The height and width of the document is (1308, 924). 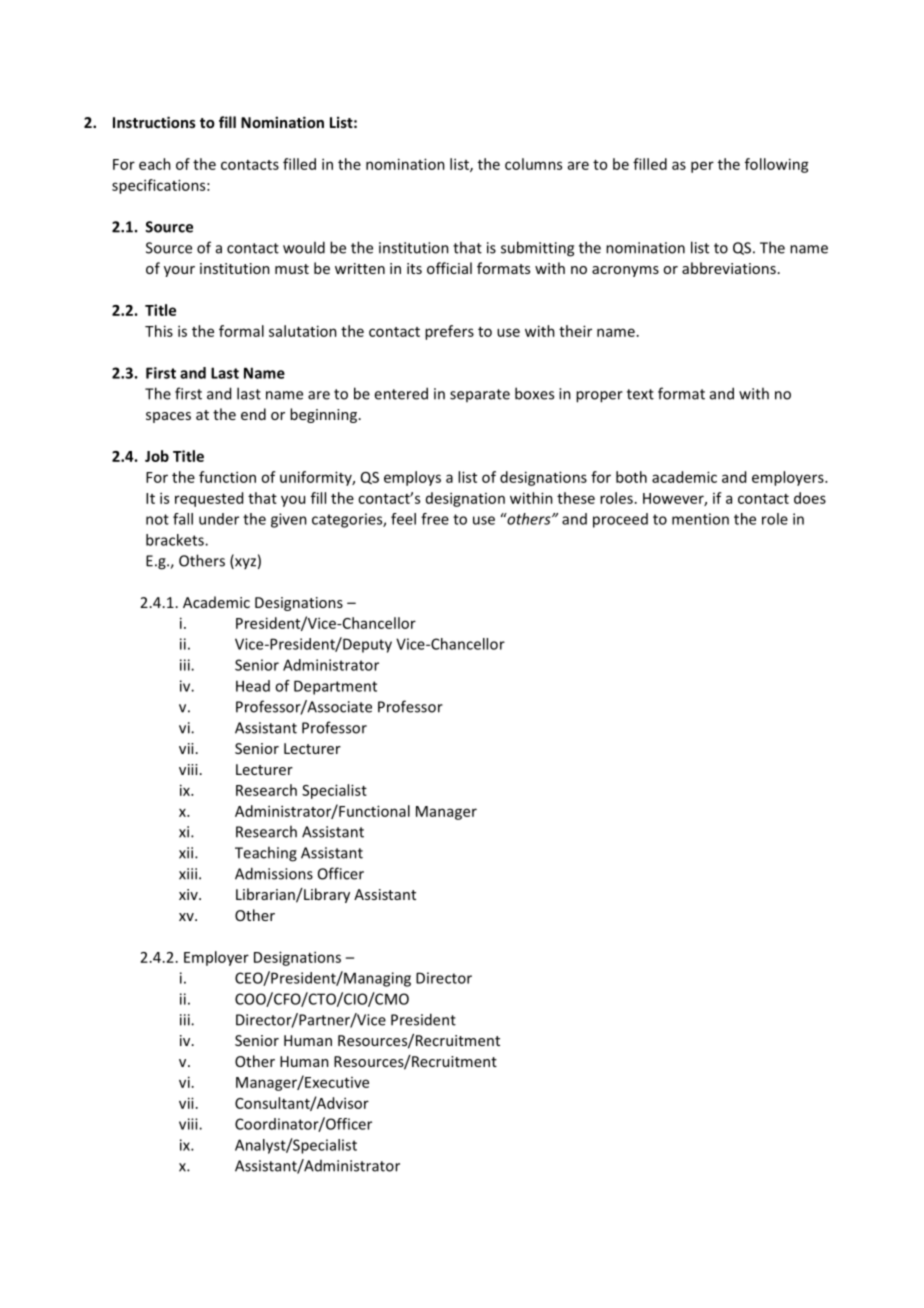 I want to click on abbreviations, so click(x=729, y=268).
